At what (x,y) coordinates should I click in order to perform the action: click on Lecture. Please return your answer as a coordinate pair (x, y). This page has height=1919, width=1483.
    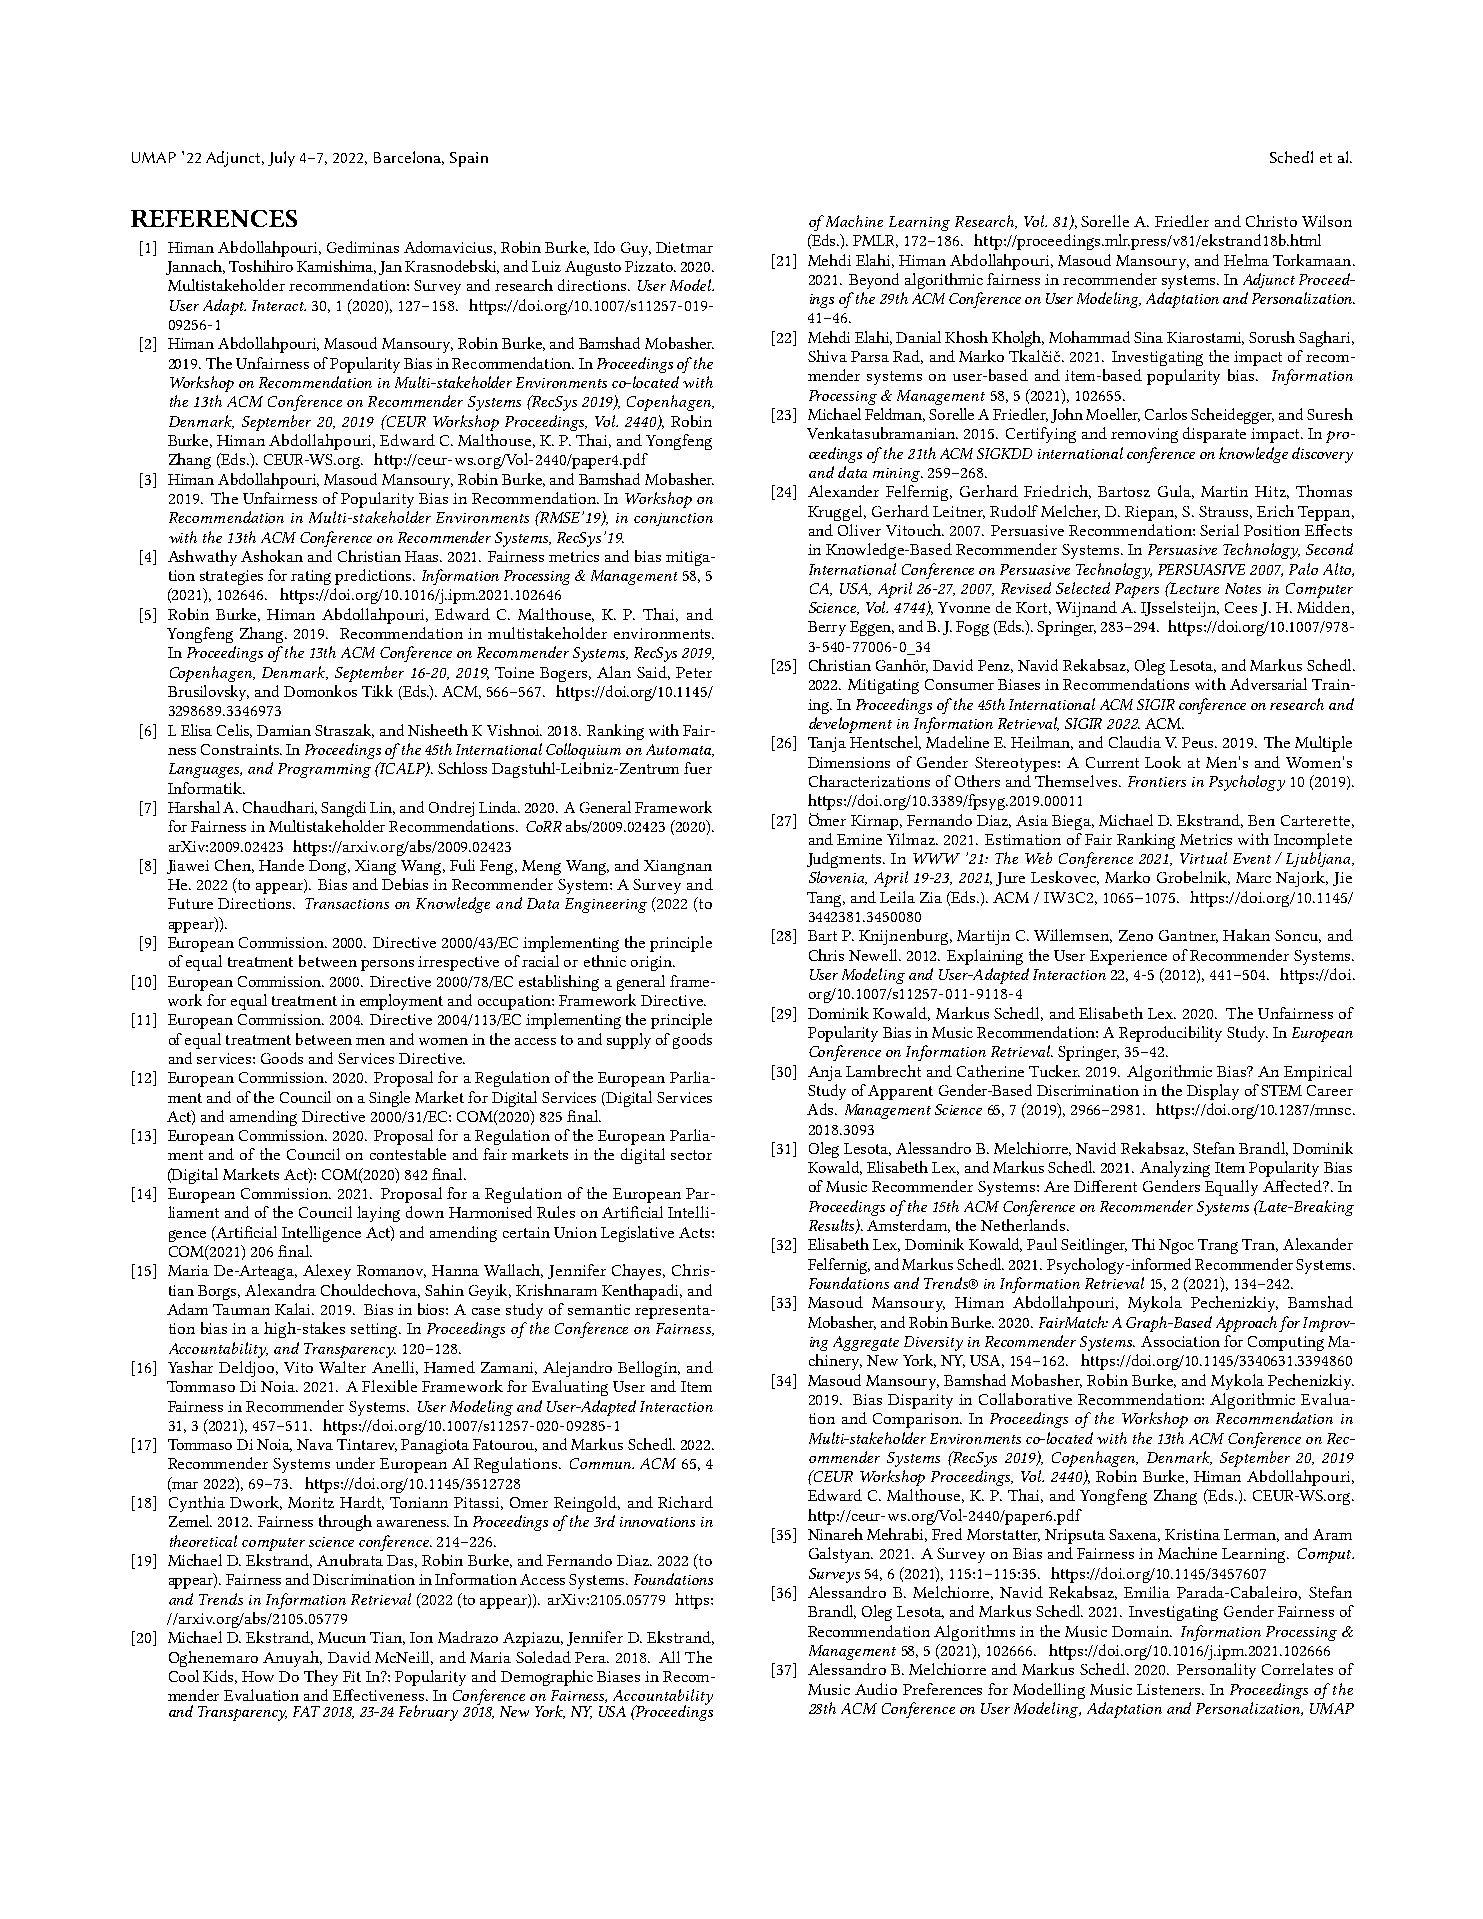
    Looking at the image, I should click on (1193, 588).
